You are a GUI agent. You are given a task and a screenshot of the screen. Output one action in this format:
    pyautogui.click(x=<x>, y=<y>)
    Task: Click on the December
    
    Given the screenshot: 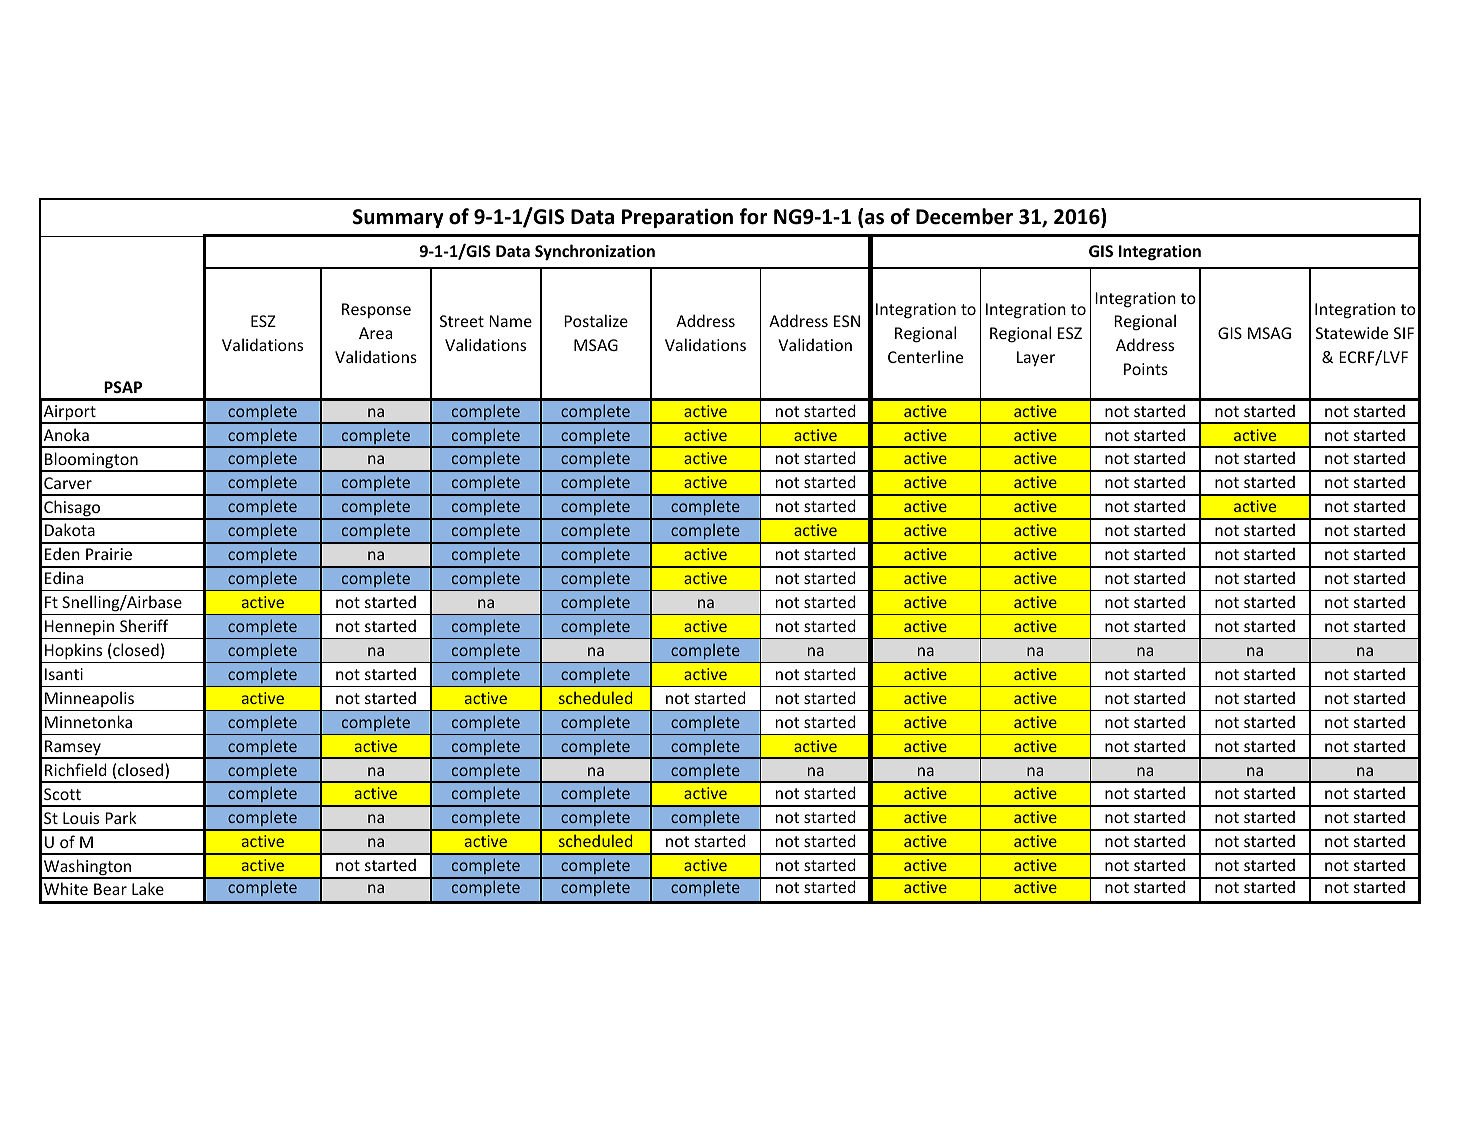 What is the action you would take?
    pyautogui.click(x=964, y=216)
